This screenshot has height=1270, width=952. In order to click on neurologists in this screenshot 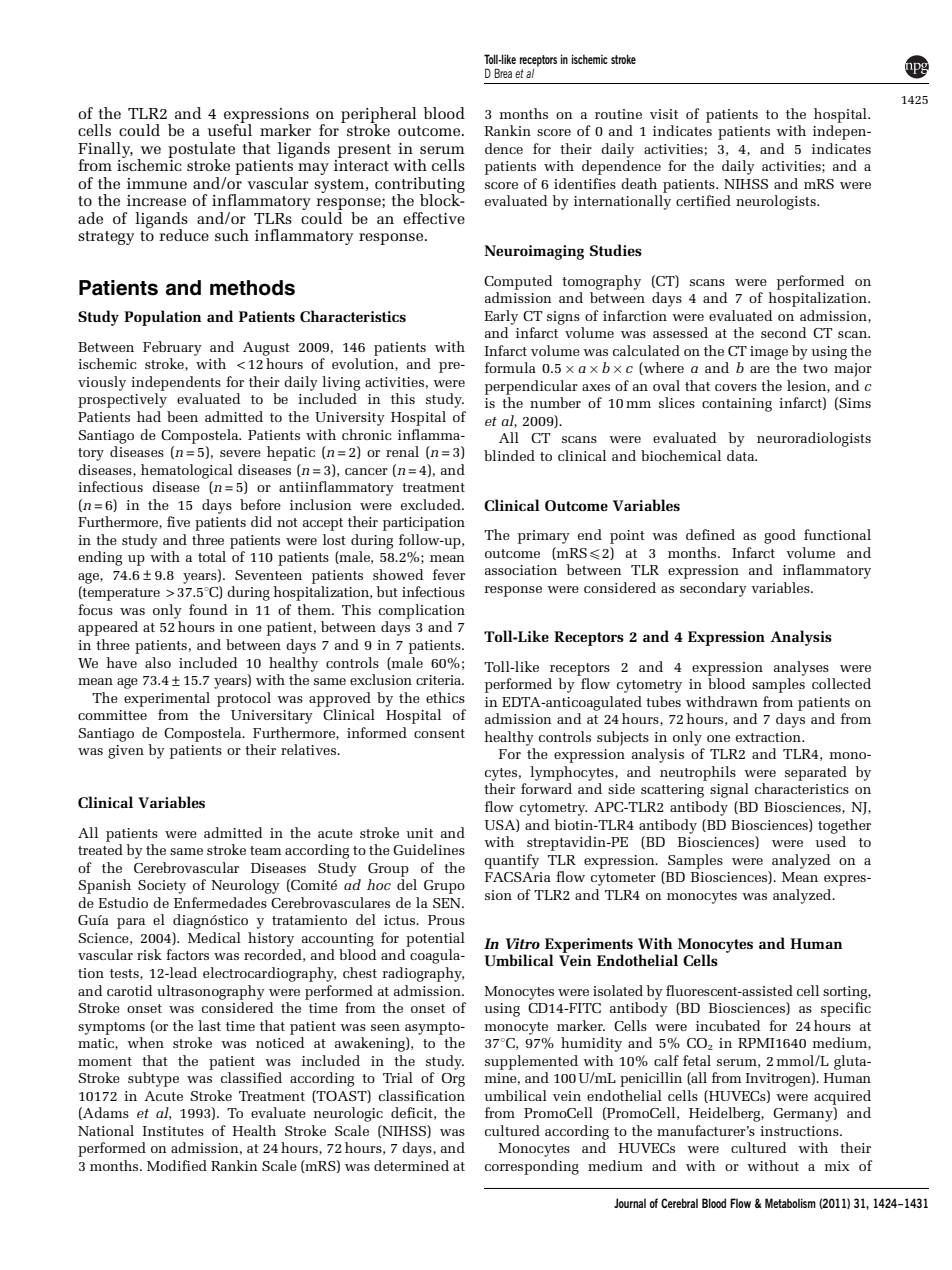, I will do `click(777, 202)`.
